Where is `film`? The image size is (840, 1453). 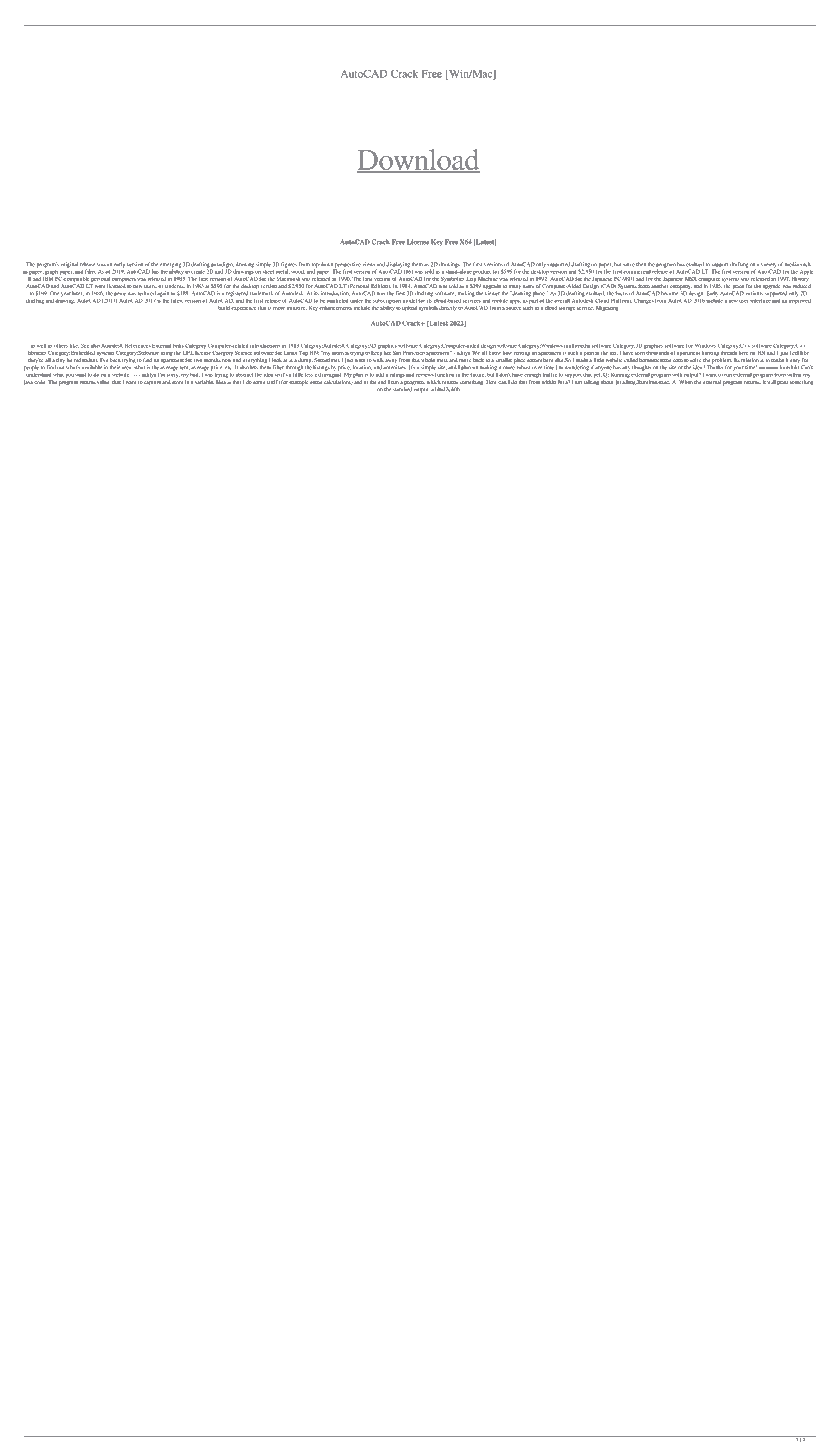 film is located at coordinates (90, 271).
